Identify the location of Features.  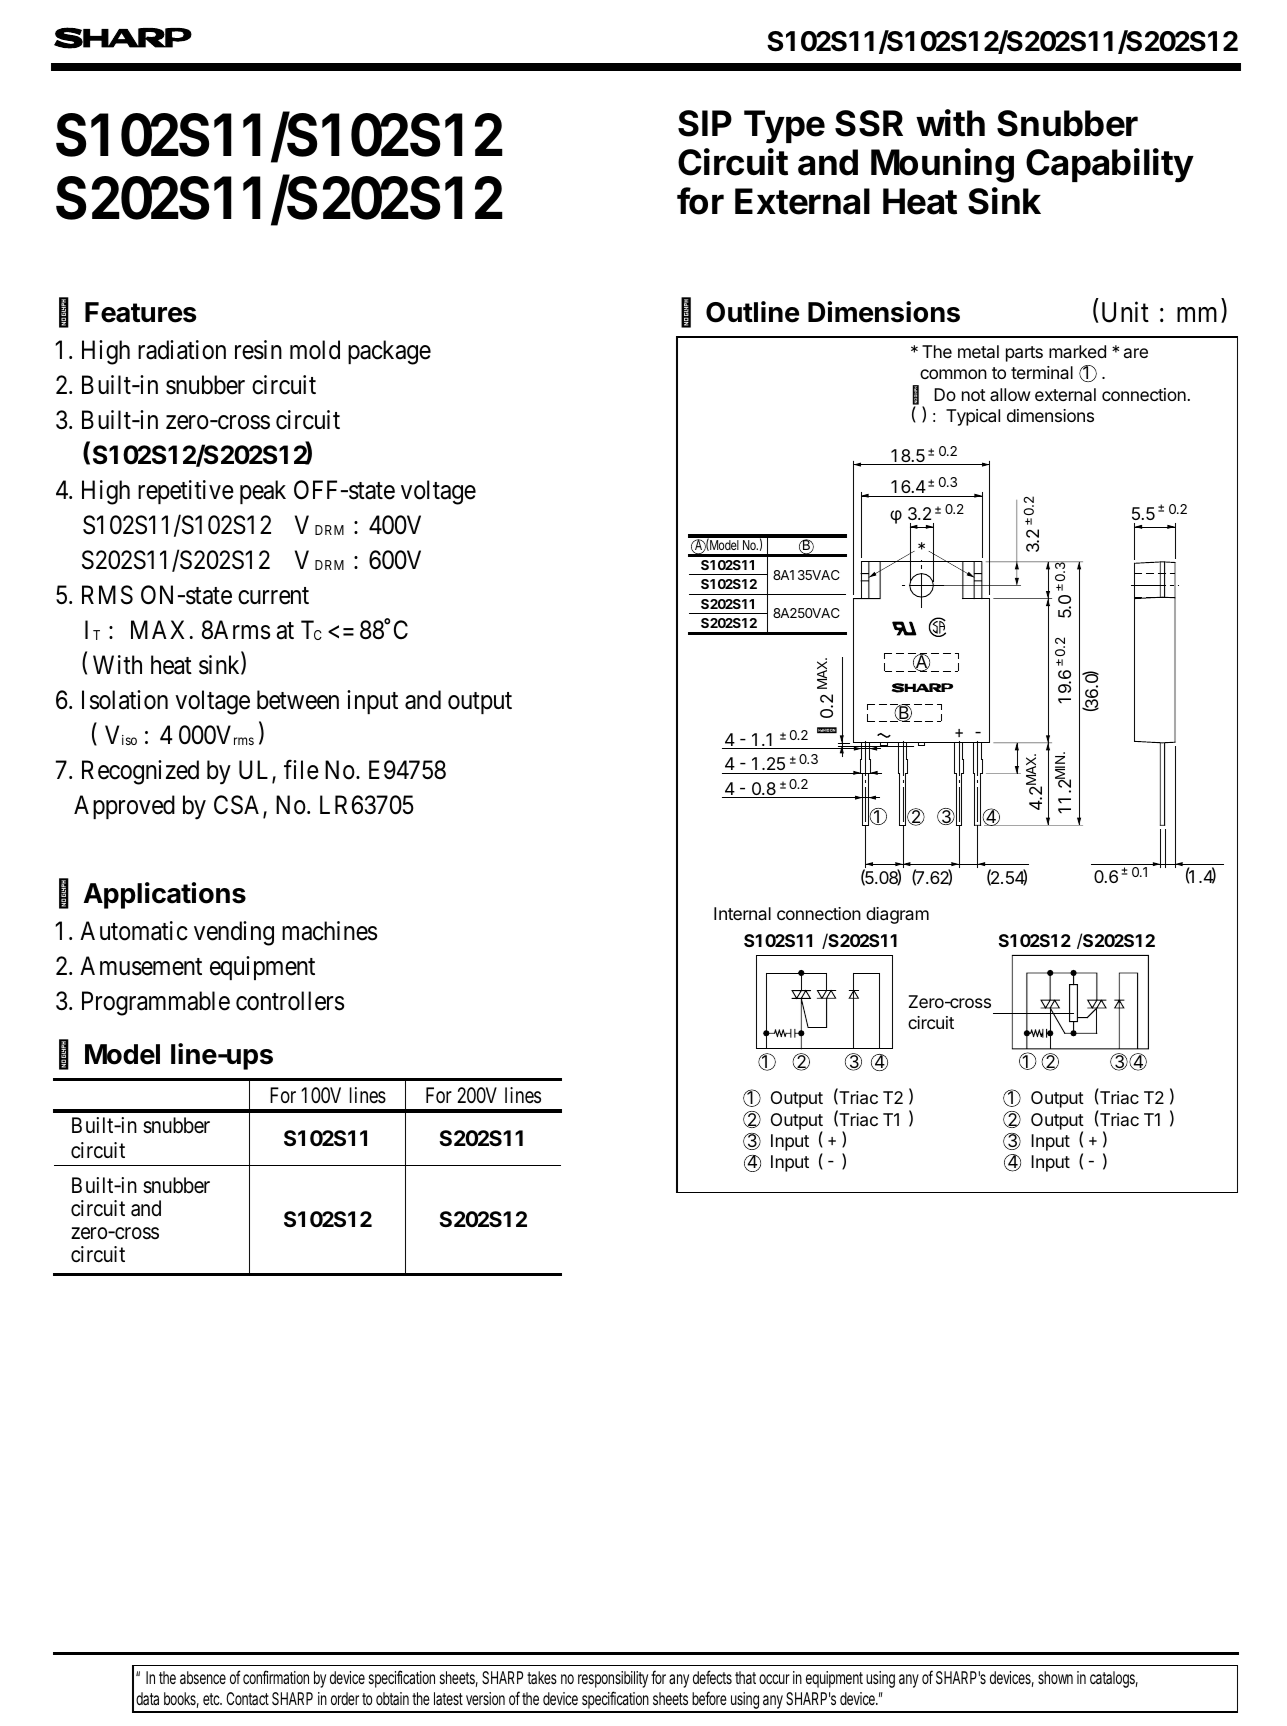
(141, 312).
